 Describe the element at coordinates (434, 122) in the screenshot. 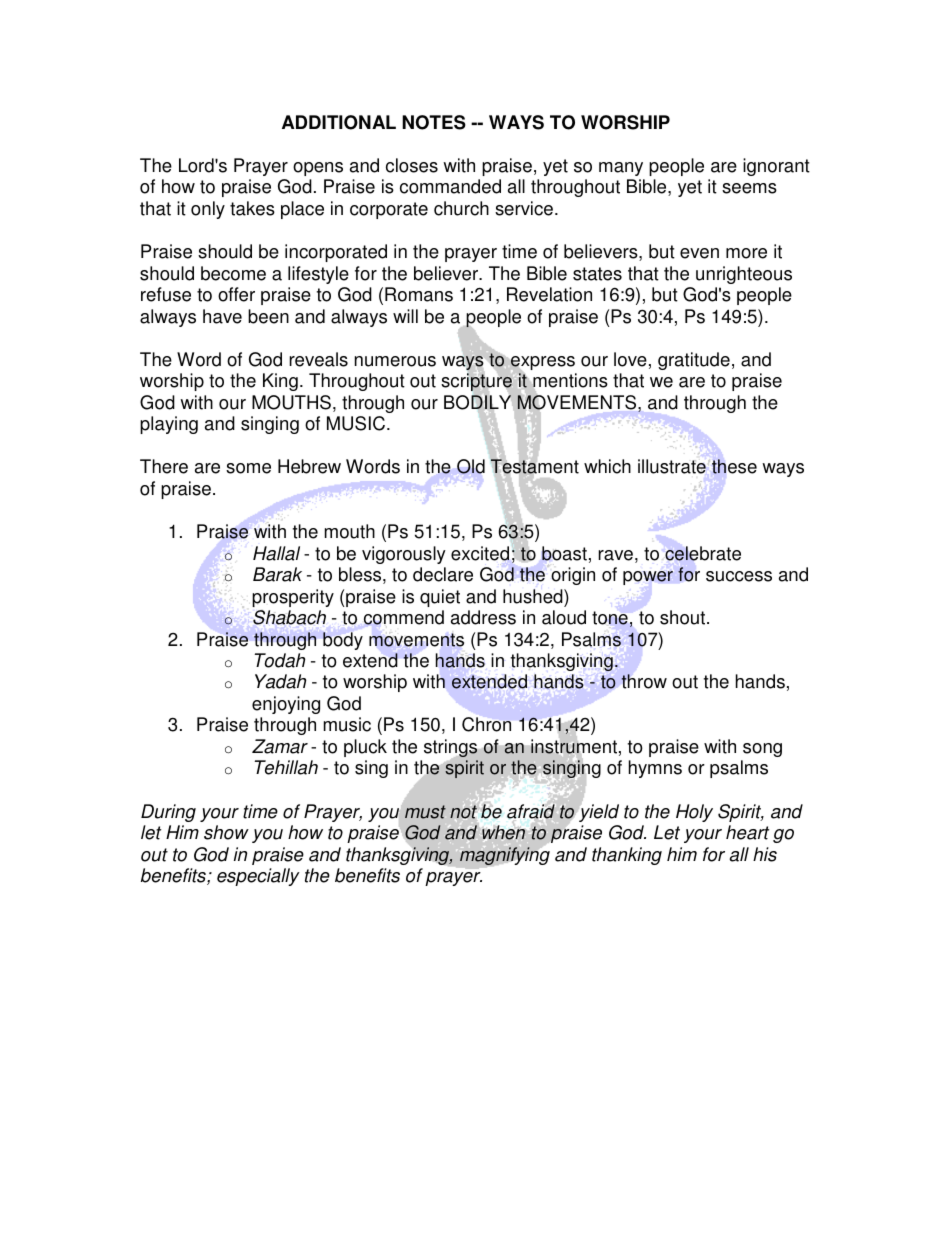

I see `NOTES` at that location.
